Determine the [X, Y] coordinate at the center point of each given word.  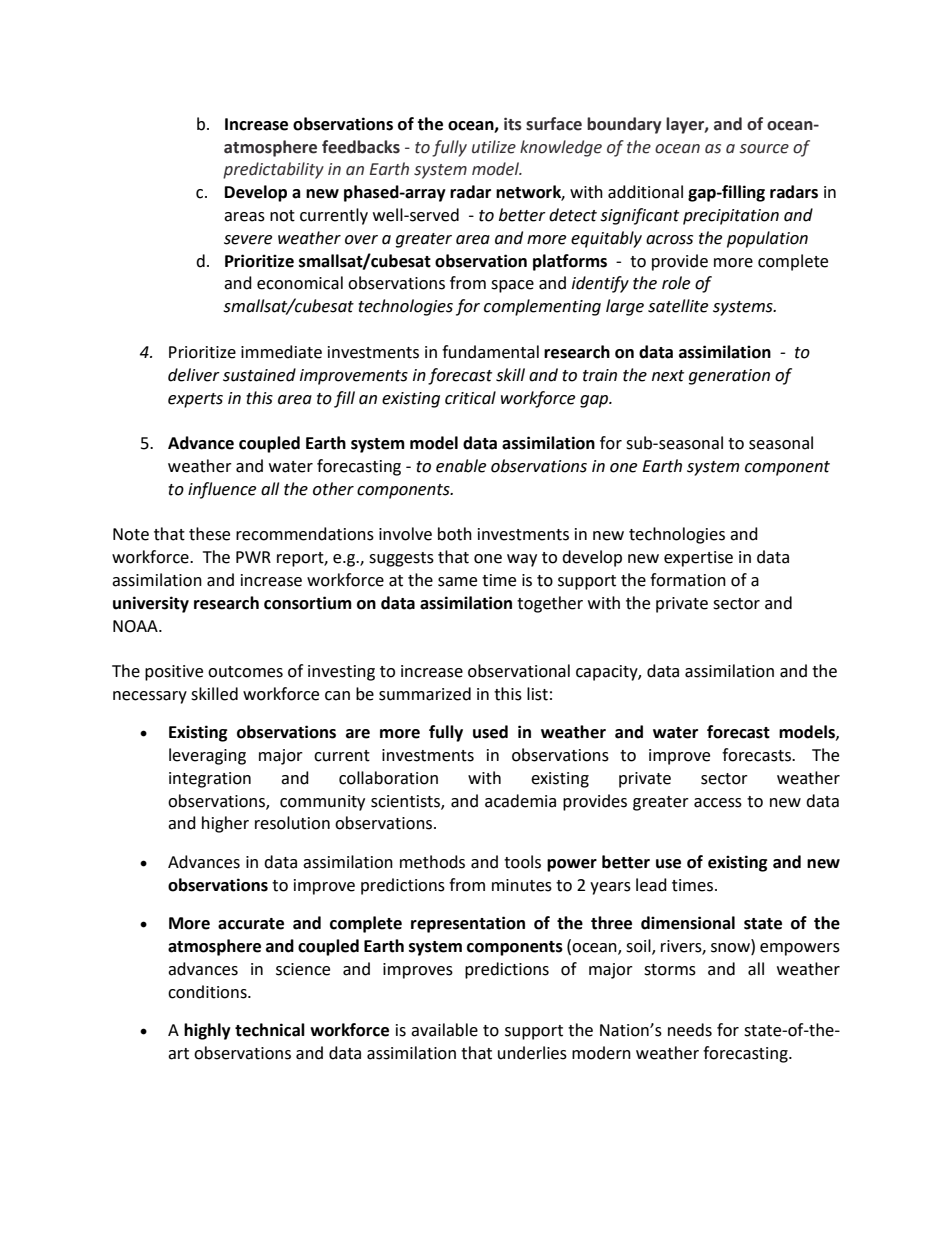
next [668, 376]
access [718, 803]
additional [645, 192]
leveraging [207, 756]
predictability [273, 170]
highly [207, 1031]
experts [195, 400]
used [490, 732]
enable [461, 466]
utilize [494, 147]
